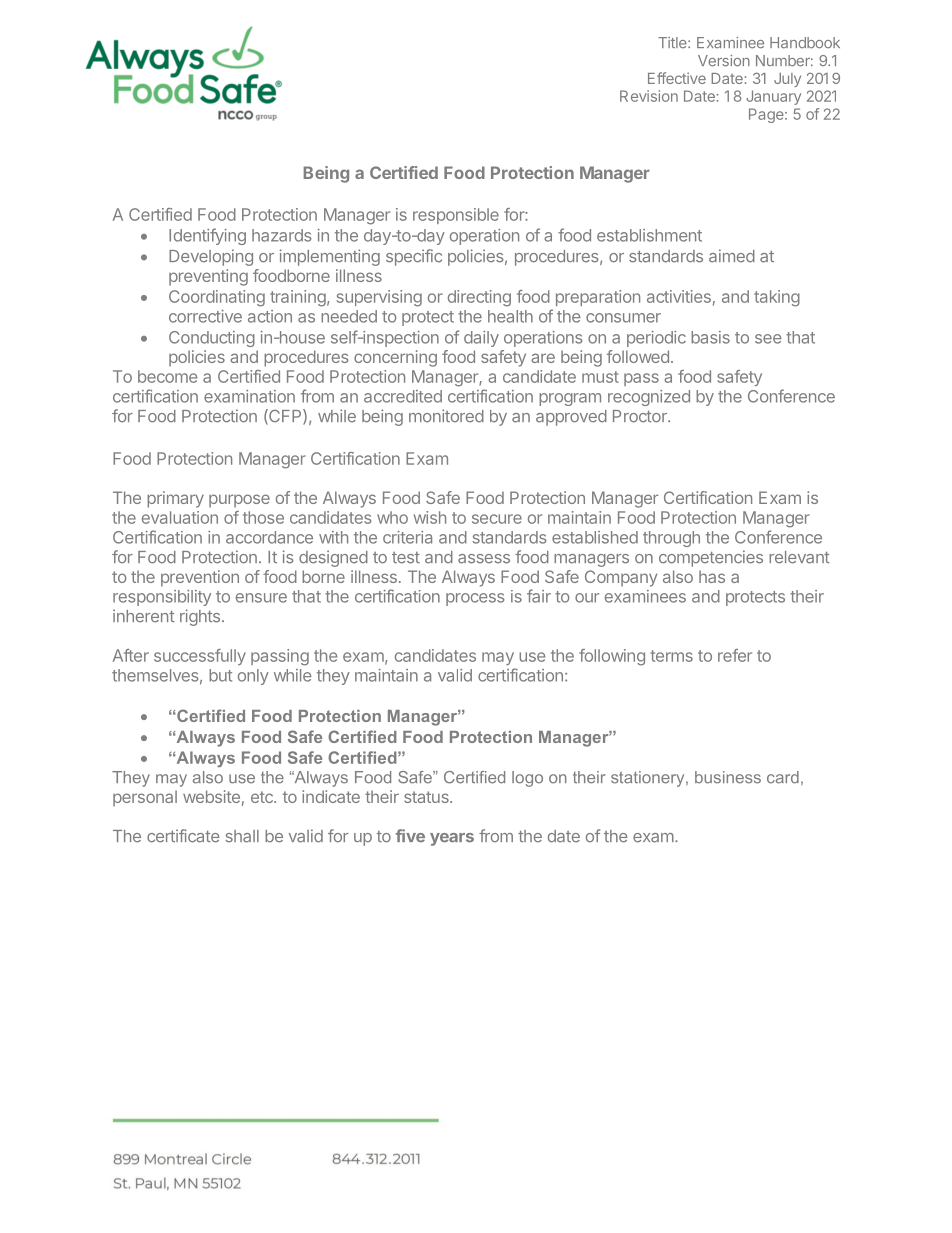  What do you see at coordinates (649, 96) in the screenshot?
I see `Revision` at bounding box center [649, 96].
